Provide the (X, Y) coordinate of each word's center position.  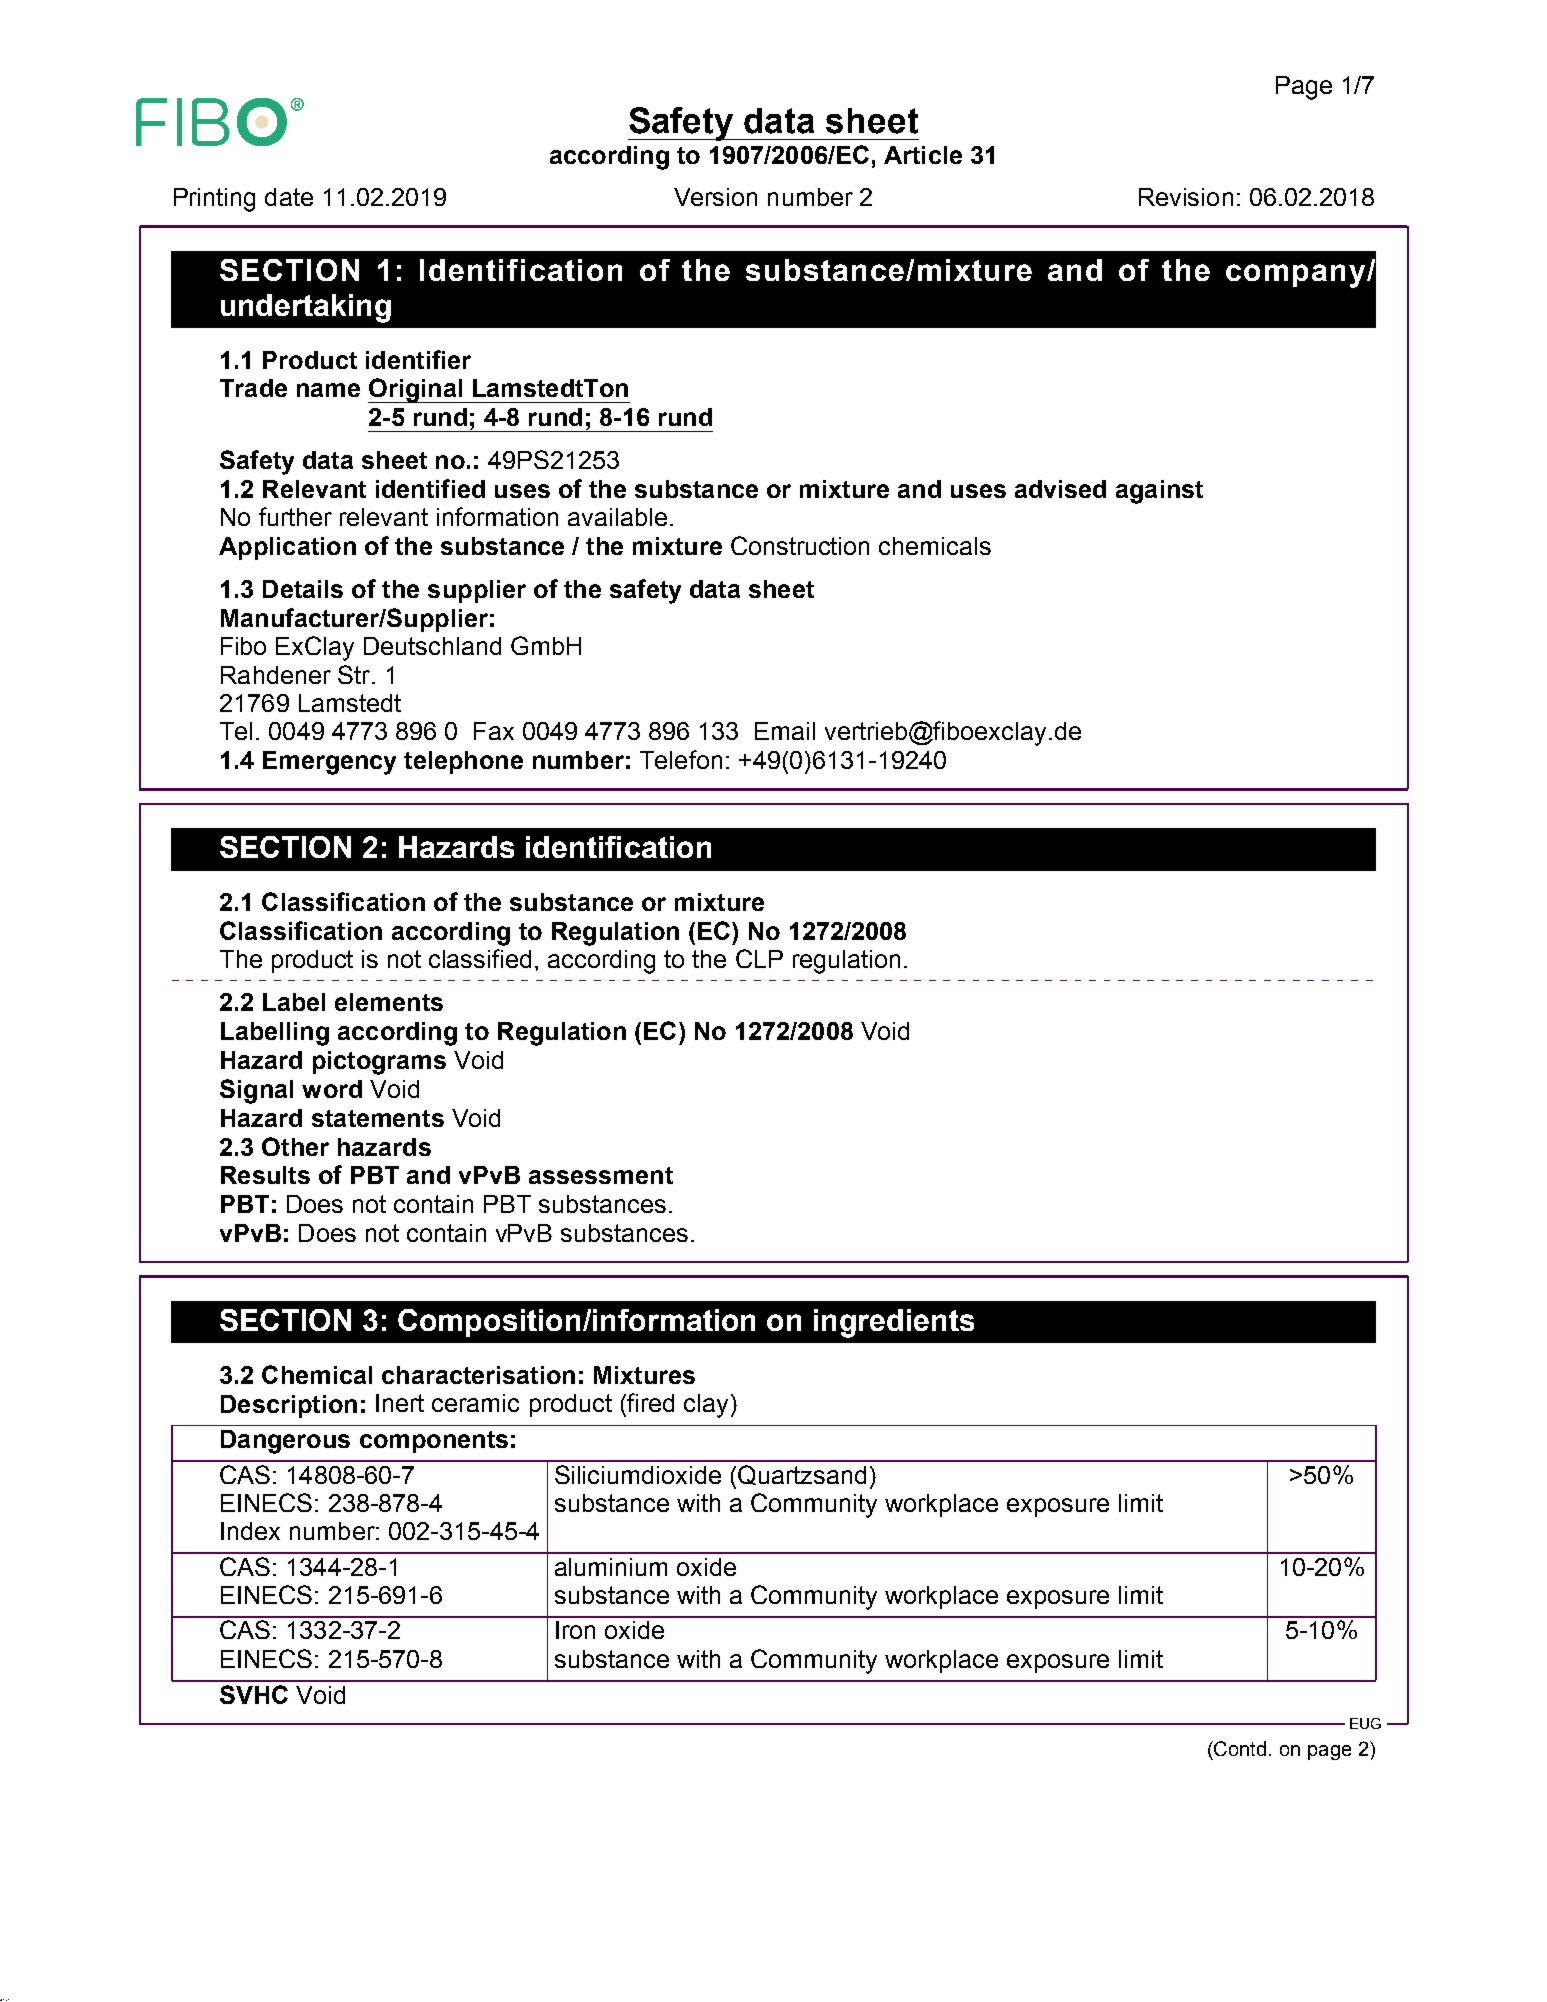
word (332, 1089)
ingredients (894, 1323)
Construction (800, 545)
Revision (1186, 197)
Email (785, 731)
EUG (1365, 1723)
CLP (759, 958)
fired (649, 1402)
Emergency (329, 763)
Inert (400, 1403)
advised (1060, 489)
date (289, 197)
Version (715, 197)
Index (250, 1531)
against (1159, 492)
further (295, 516)
